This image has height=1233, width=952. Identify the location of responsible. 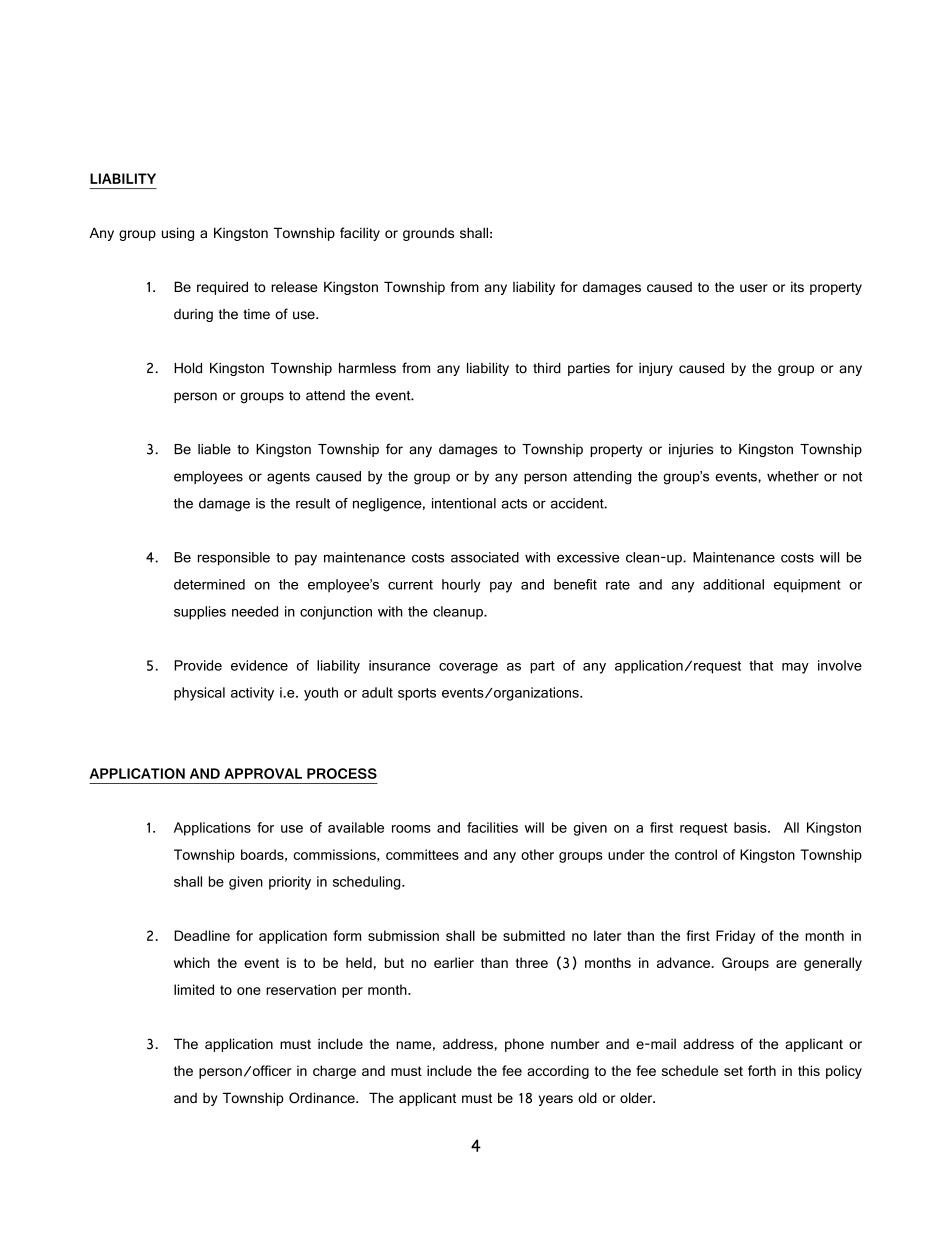
(234, 558).
